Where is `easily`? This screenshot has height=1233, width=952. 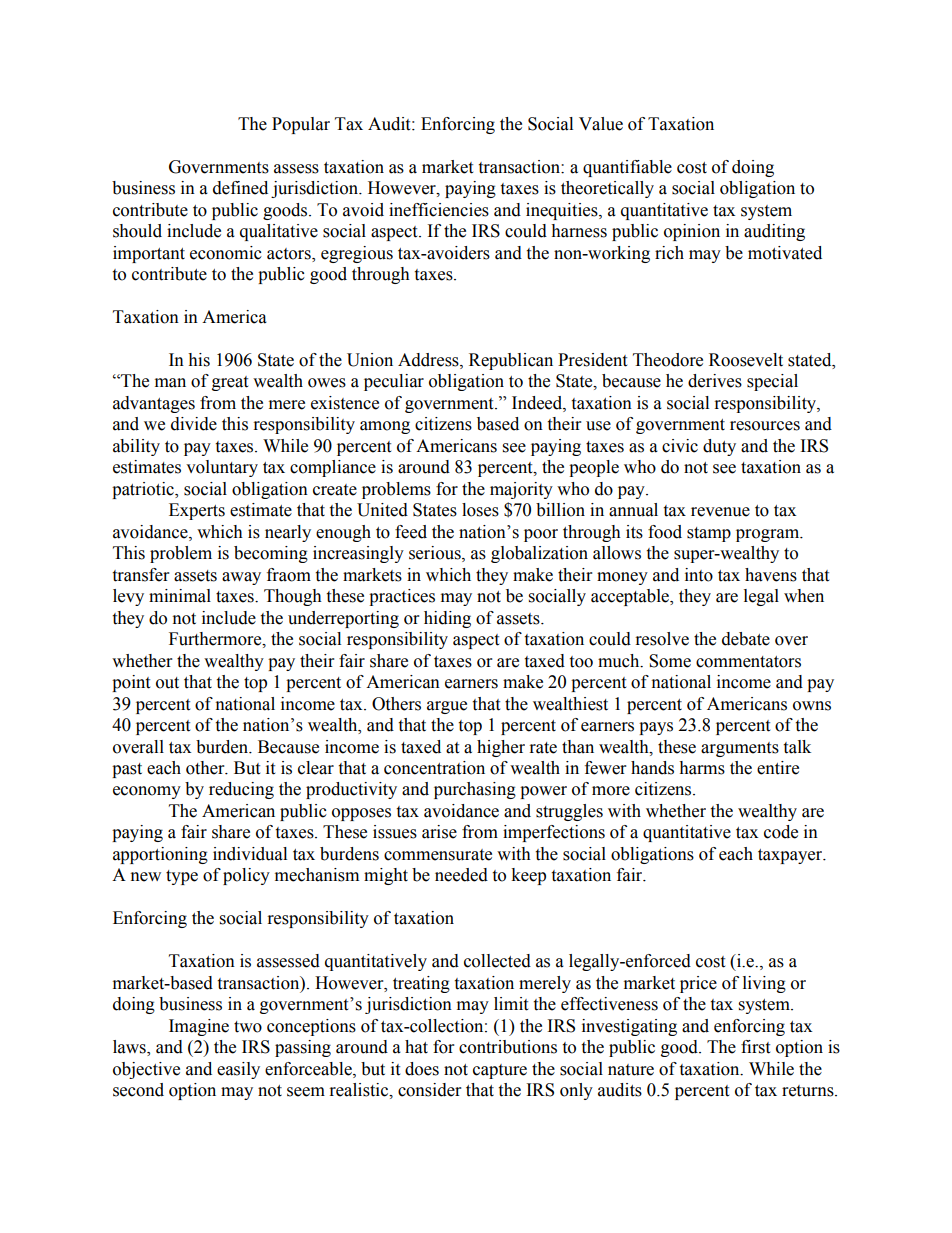 easily is located at coordinates (238, 1070).
